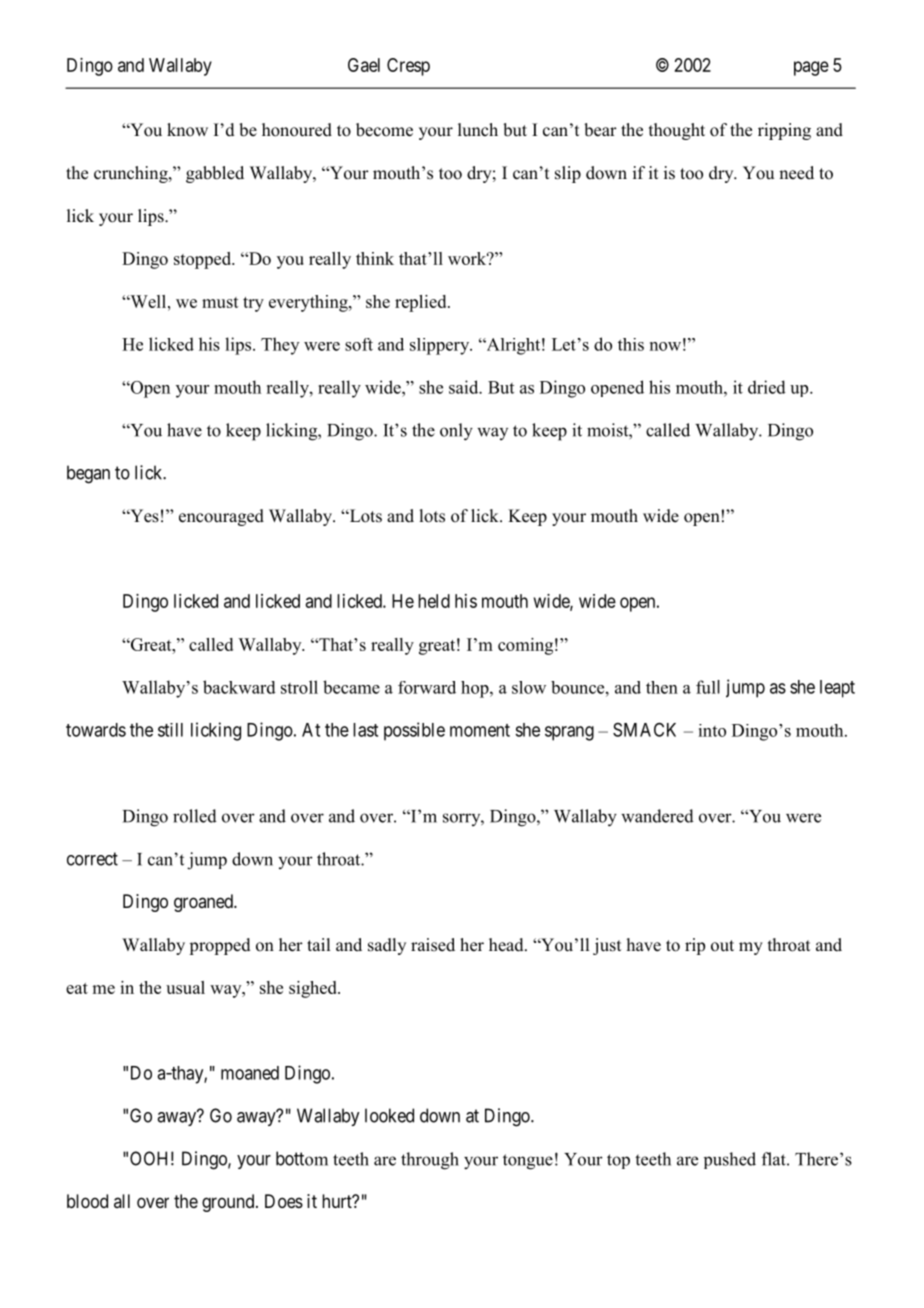 This screenshot has height=1308, width=924. I want to click on ripping, so click(784, 131).
